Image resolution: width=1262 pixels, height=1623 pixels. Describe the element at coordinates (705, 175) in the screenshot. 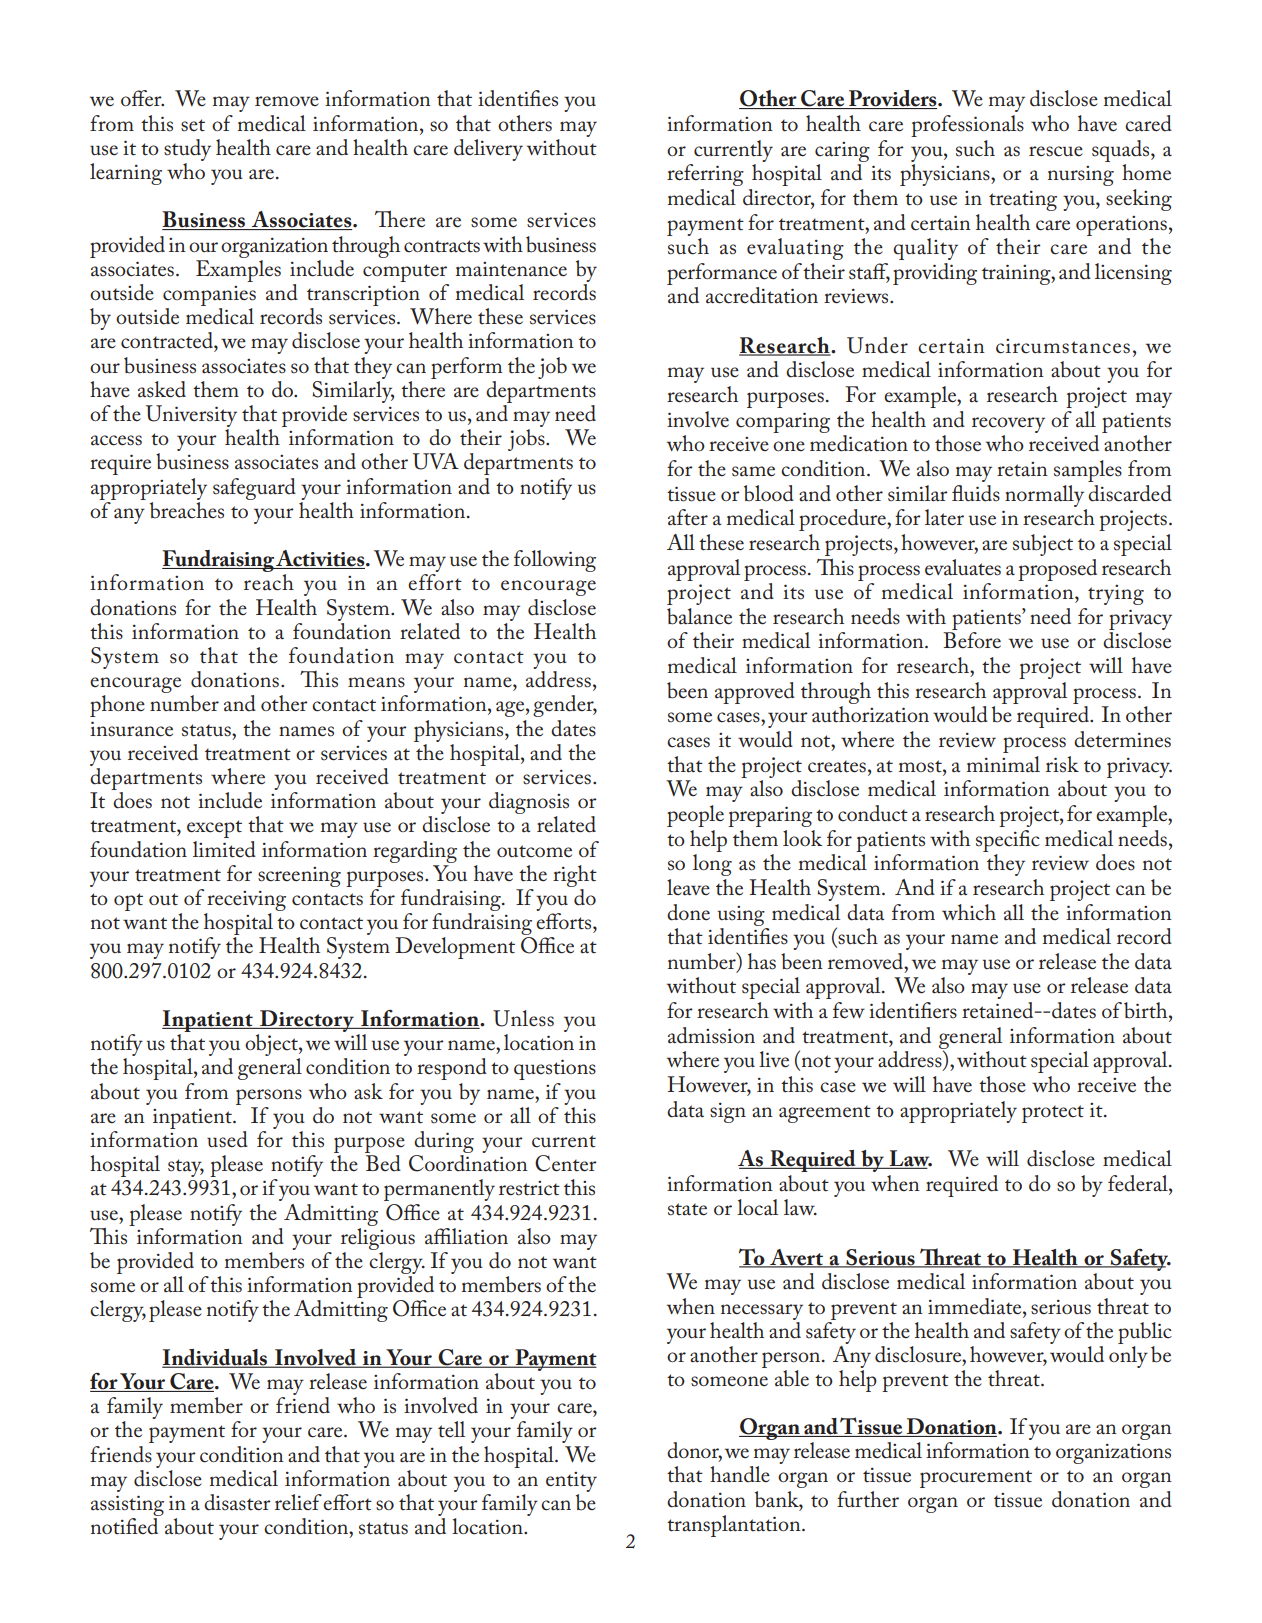

I see `referring` at that location.
